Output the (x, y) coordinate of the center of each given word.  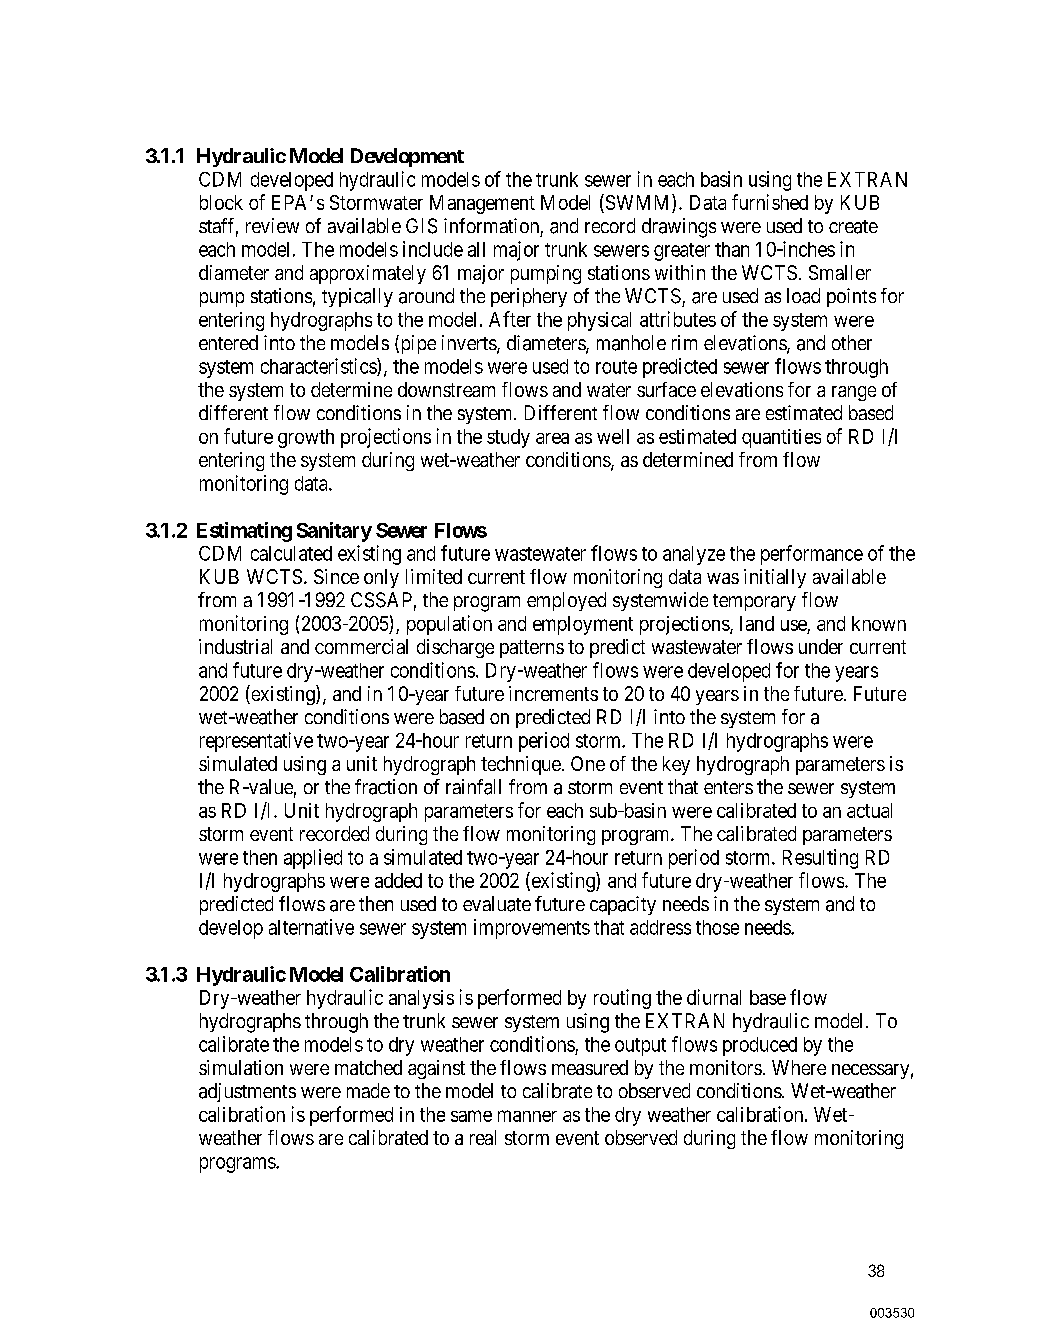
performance (812, 555)
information (491, 225)
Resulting (820, 859)
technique (521, 765)
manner (527, 1116)
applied (313, 859)
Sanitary (334, 532)
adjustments (247, 1092)
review (272, 225)
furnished (770, 202)
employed (566, 601)
